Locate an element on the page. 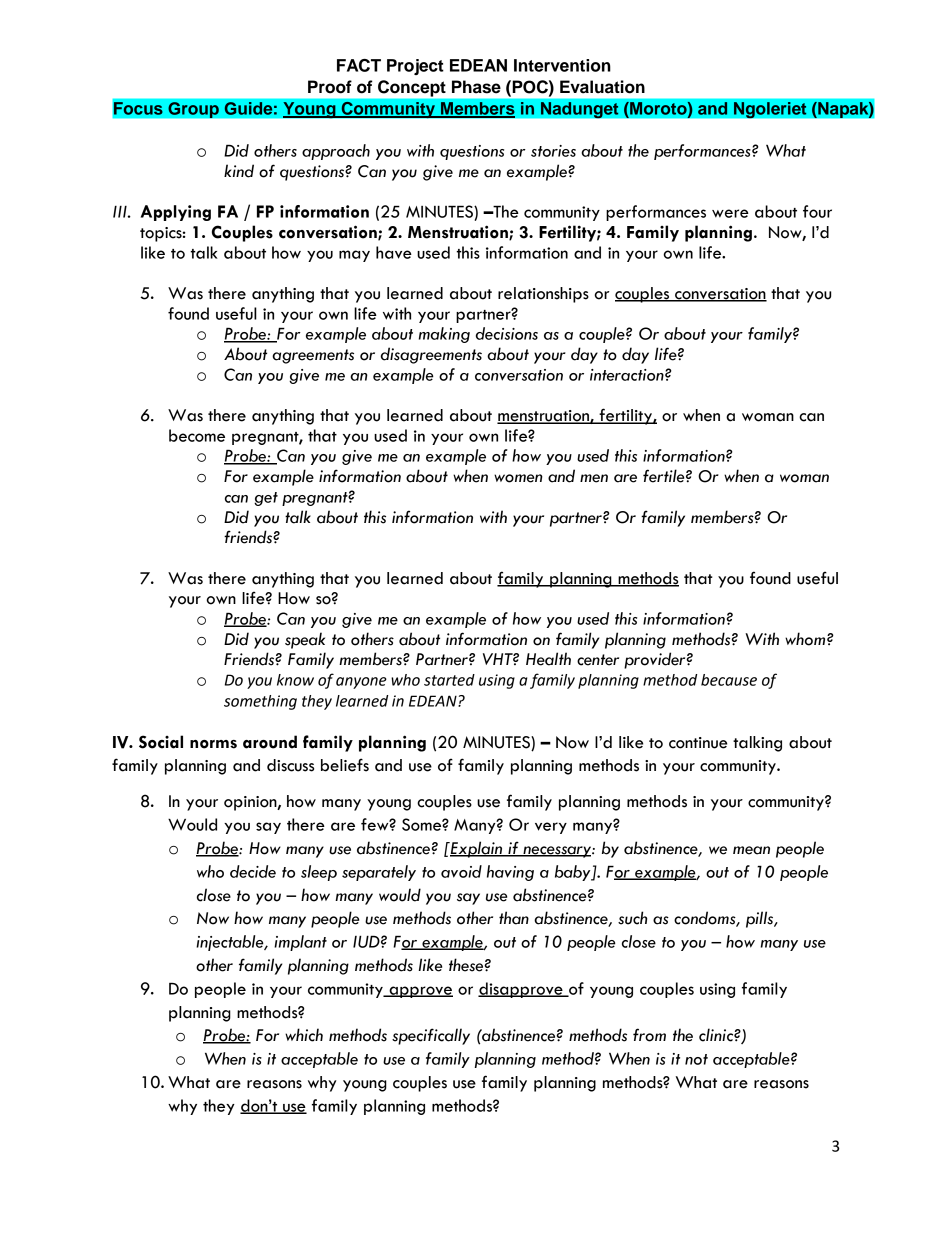 The image size is (952, 1233). were is located at coordinates (730, 213).
